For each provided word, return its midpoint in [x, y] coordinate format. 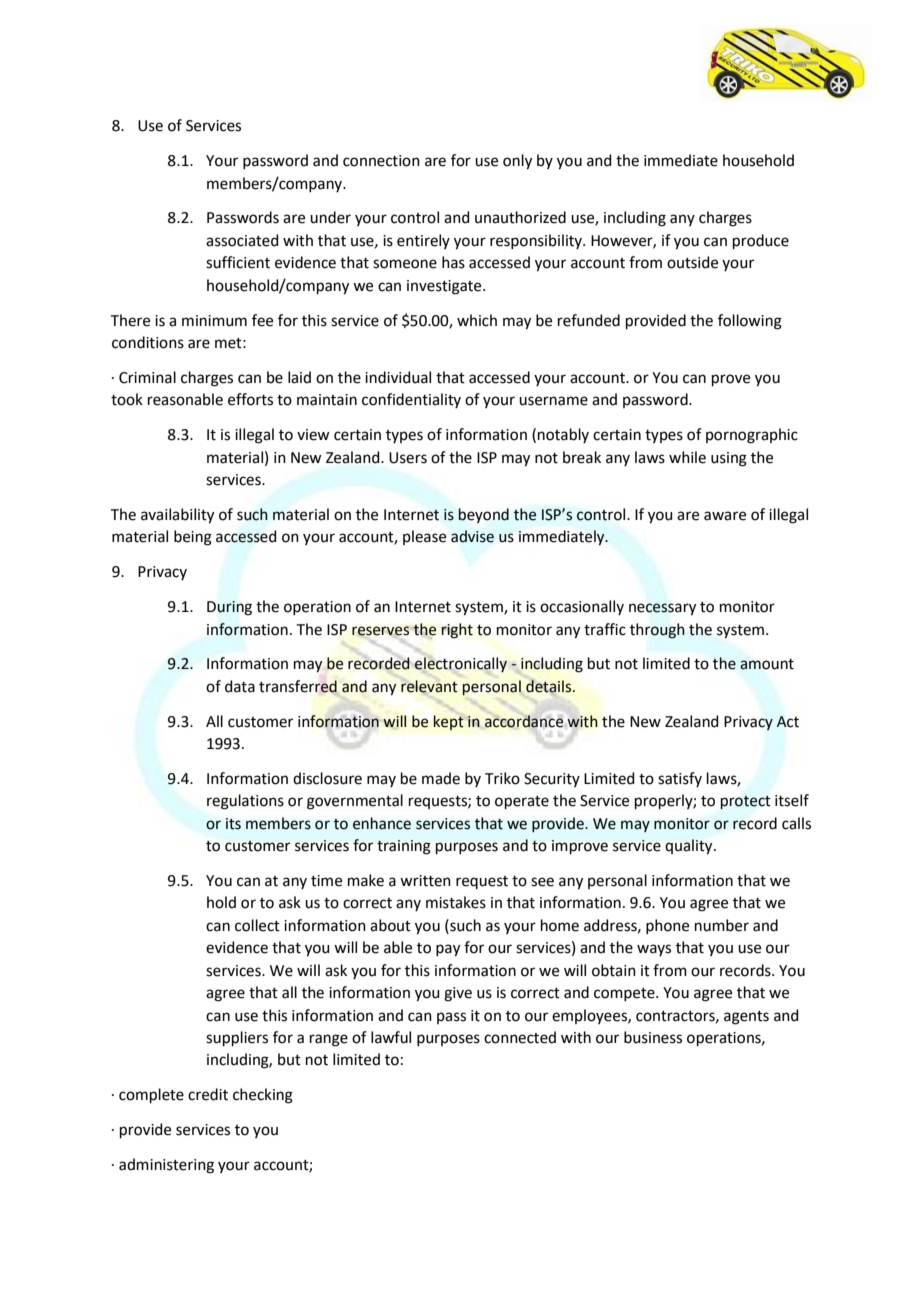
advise [472, 536]
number [722, 925]
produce [761, 241]
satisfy [680, 779]
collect [257, 925]
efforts [250, 399]
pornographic [752, 436]
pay [448, 950]
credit [208, 1094]
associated [242, 240]
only [517, 162]
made [441, 778]
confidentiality [411, 400]
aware [725, 516]
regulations [245, 802]
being [193, 538]
